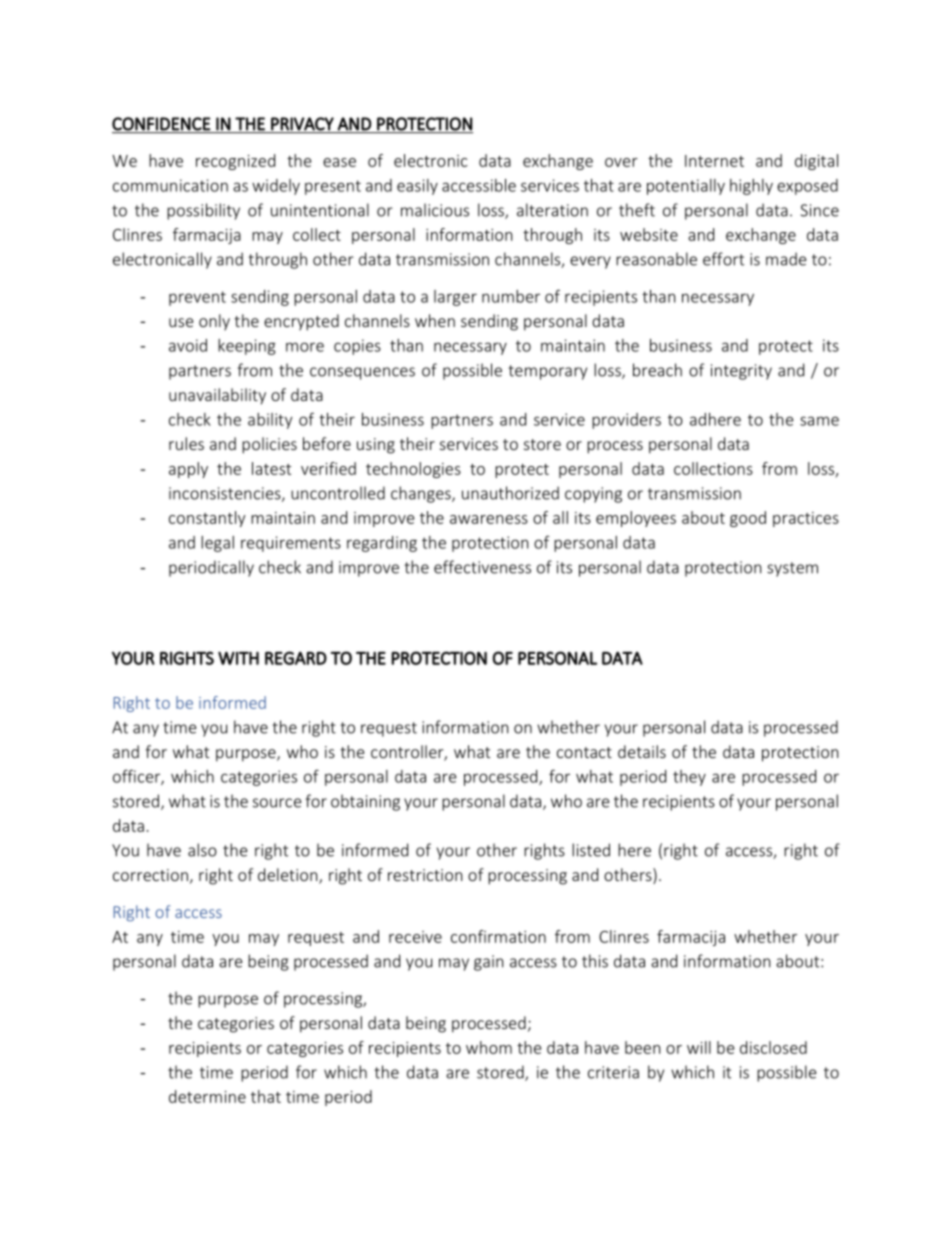  Describe the element at coordinates (792, 569) in the page. I see `system` at that location.
